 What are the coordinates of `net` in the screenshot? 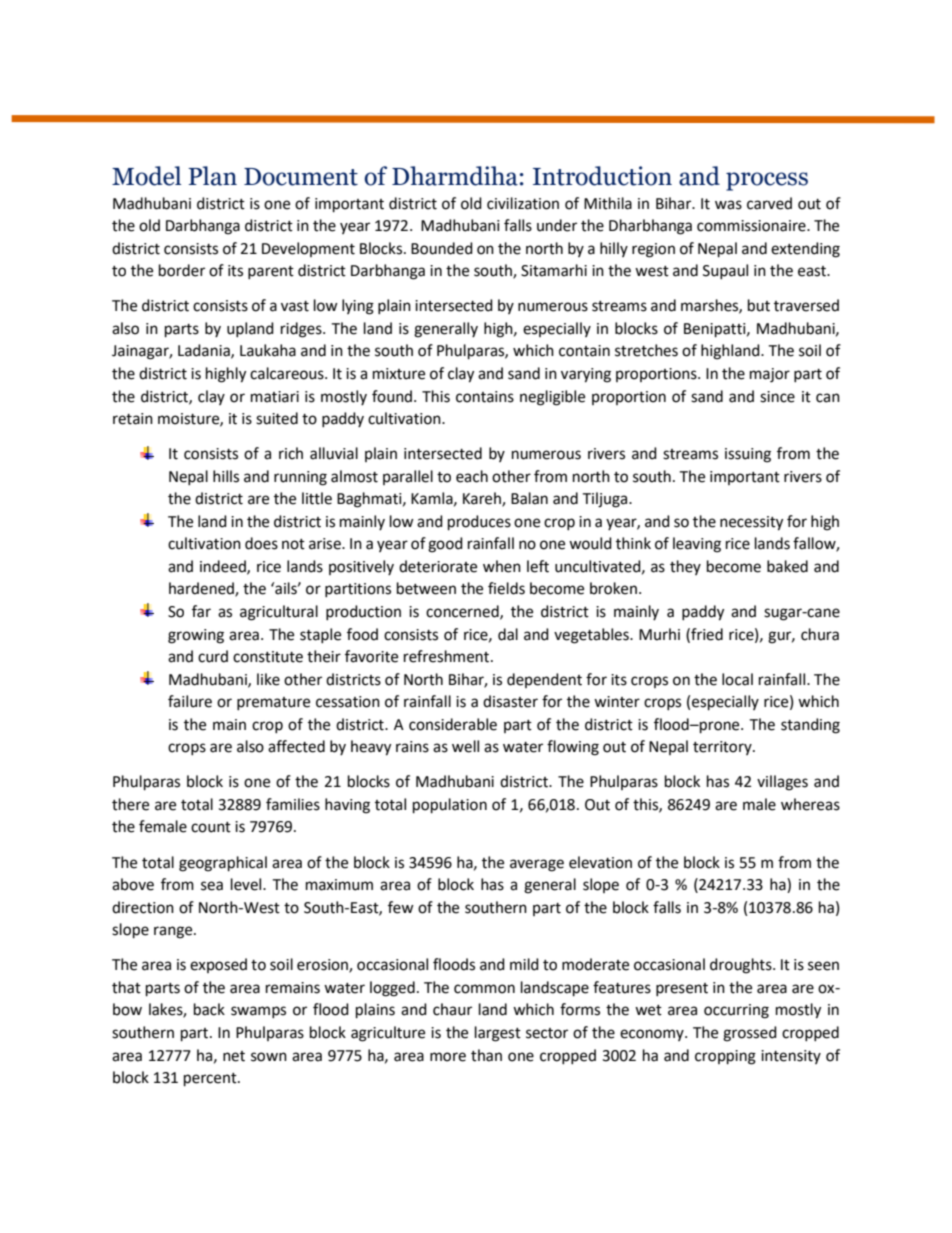 It's located at (234, 1056).
